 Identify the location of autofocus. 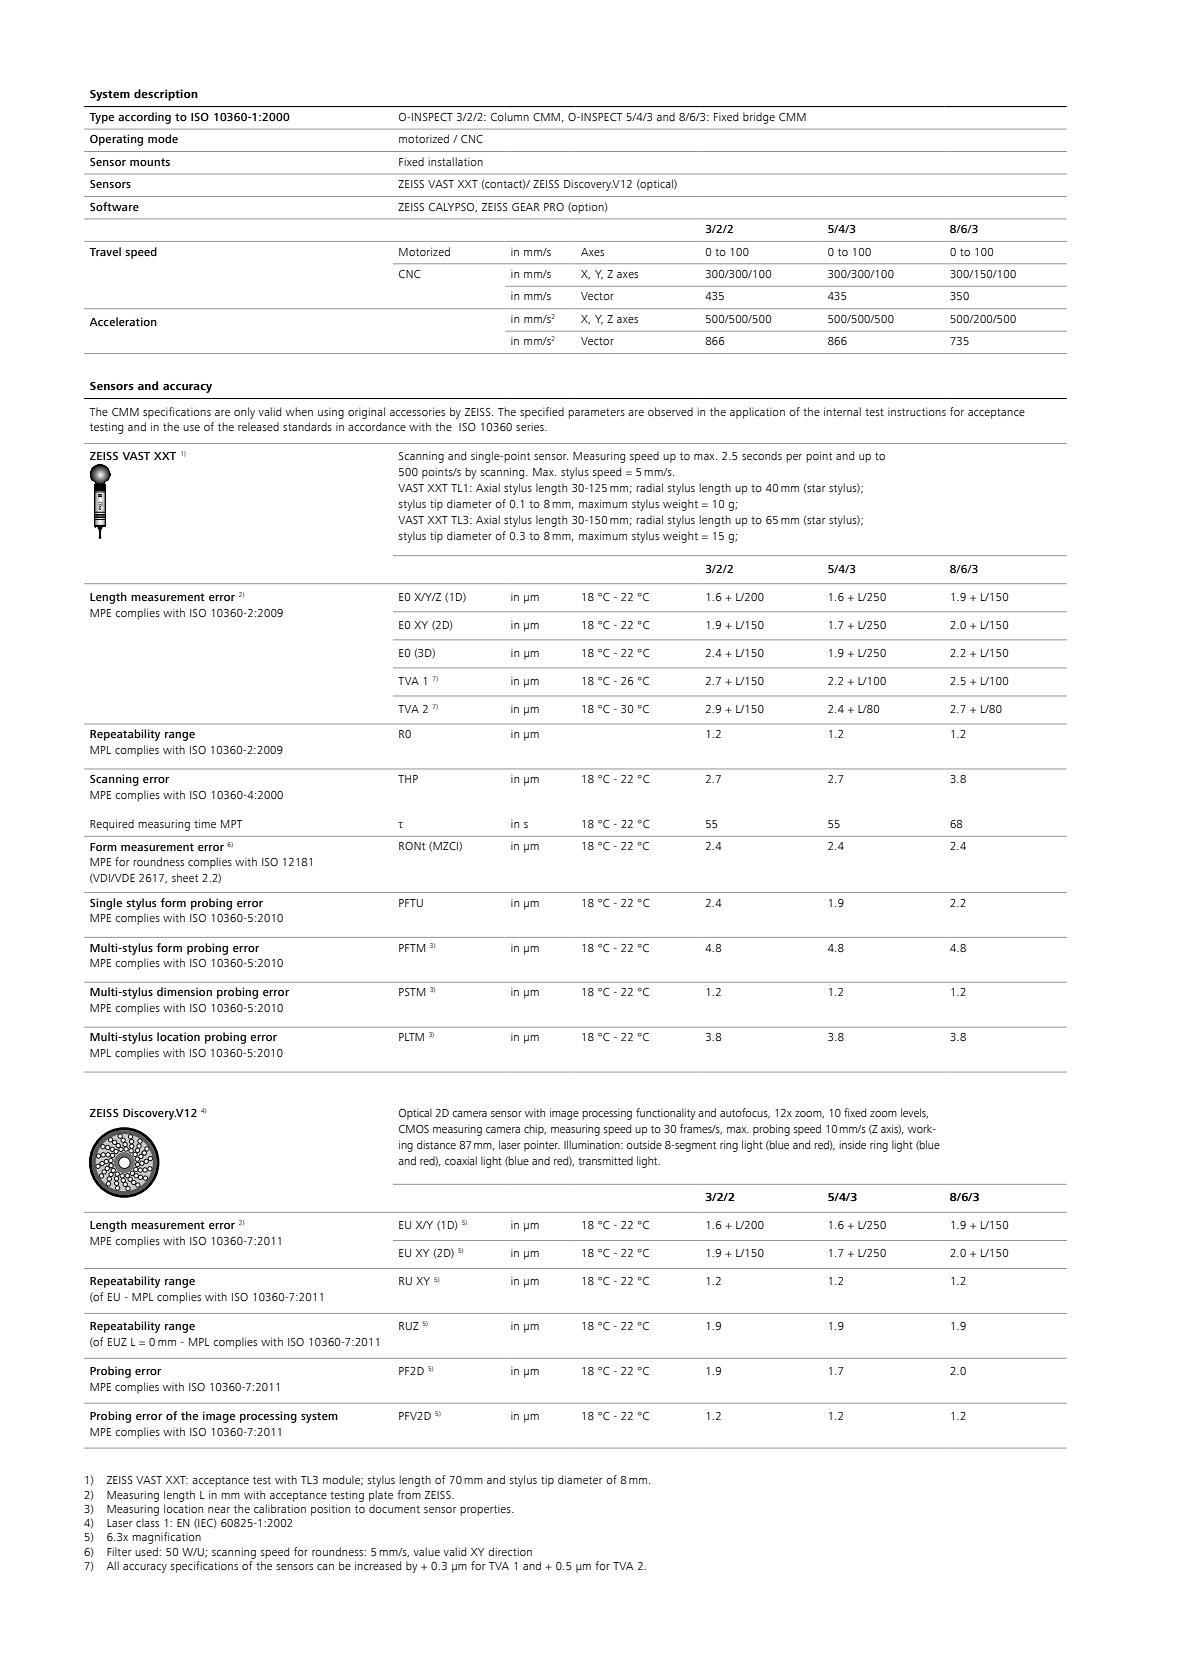
(745, 1113).
